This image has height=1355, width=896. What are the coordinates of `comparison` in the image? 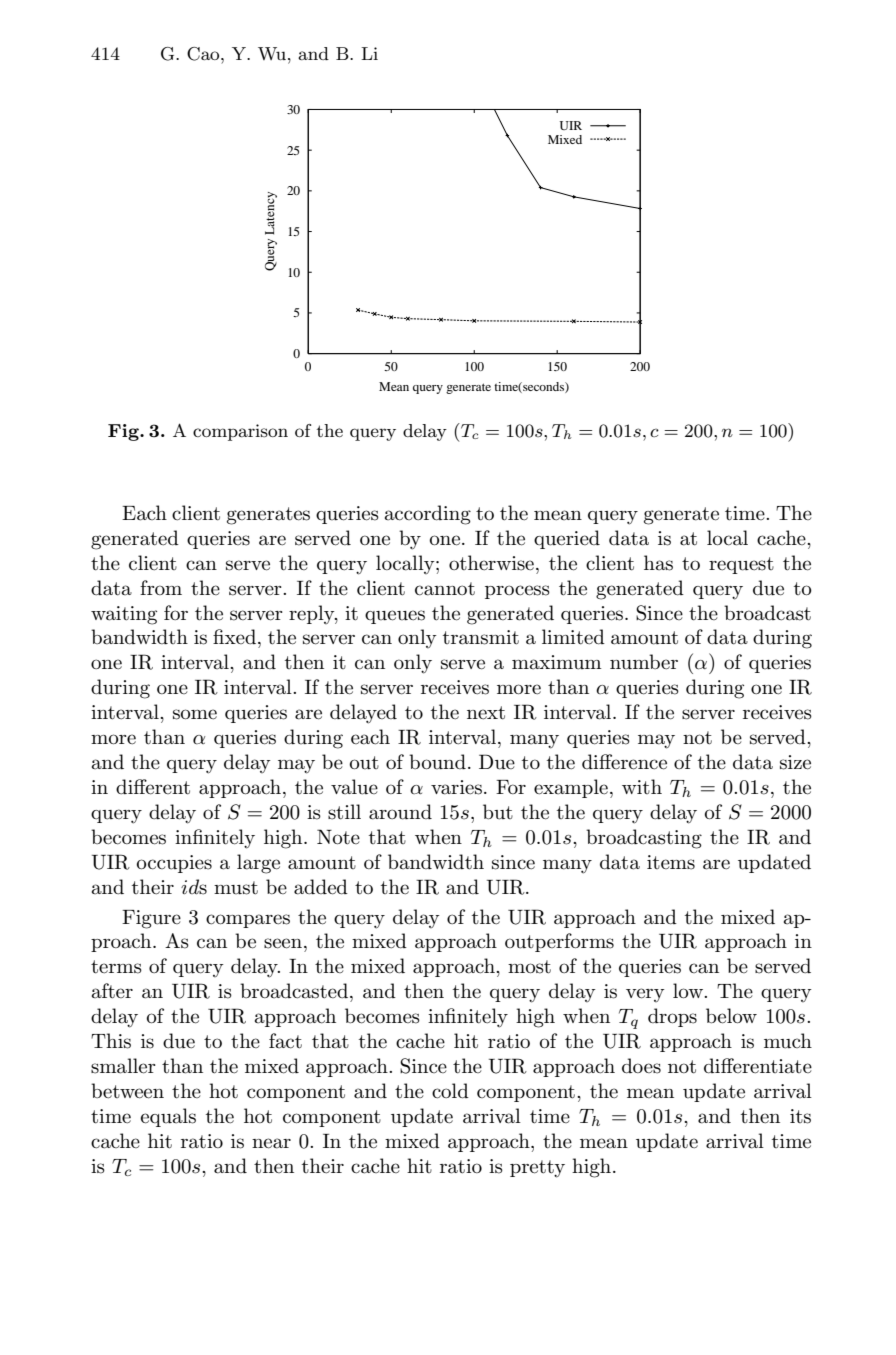 It's located at (240, 432).
